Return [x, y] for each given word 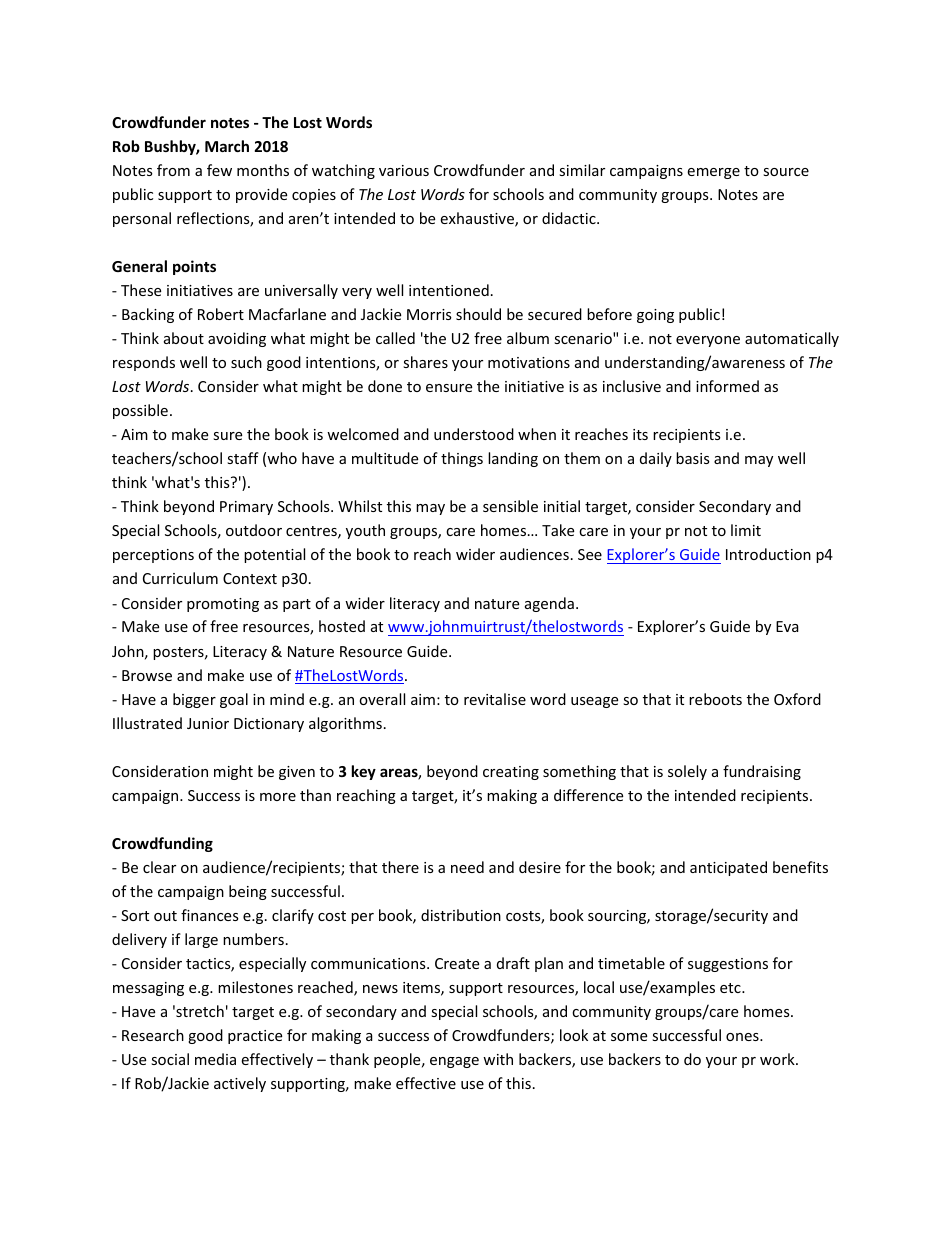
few [219, 170]
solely [687, 772]
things [462, 459]
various [404, 170]
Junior [208, 723]
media [215, 1059]
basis [693, 458]
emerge [713, 173]
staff [243, 458]
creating [511, 773]
